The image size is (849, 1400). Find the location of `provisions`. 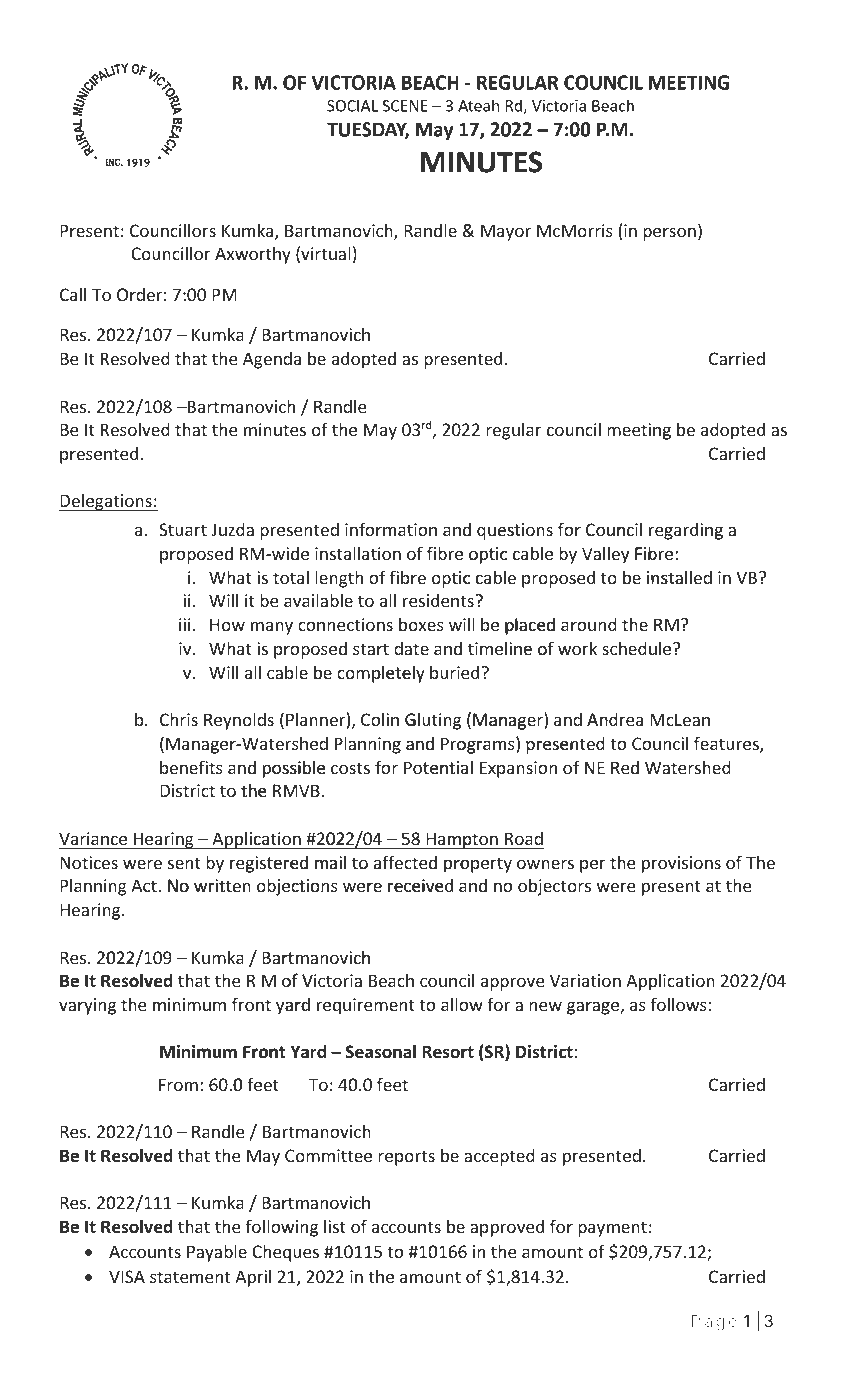

provisions is located at coordinates (681, 864).
